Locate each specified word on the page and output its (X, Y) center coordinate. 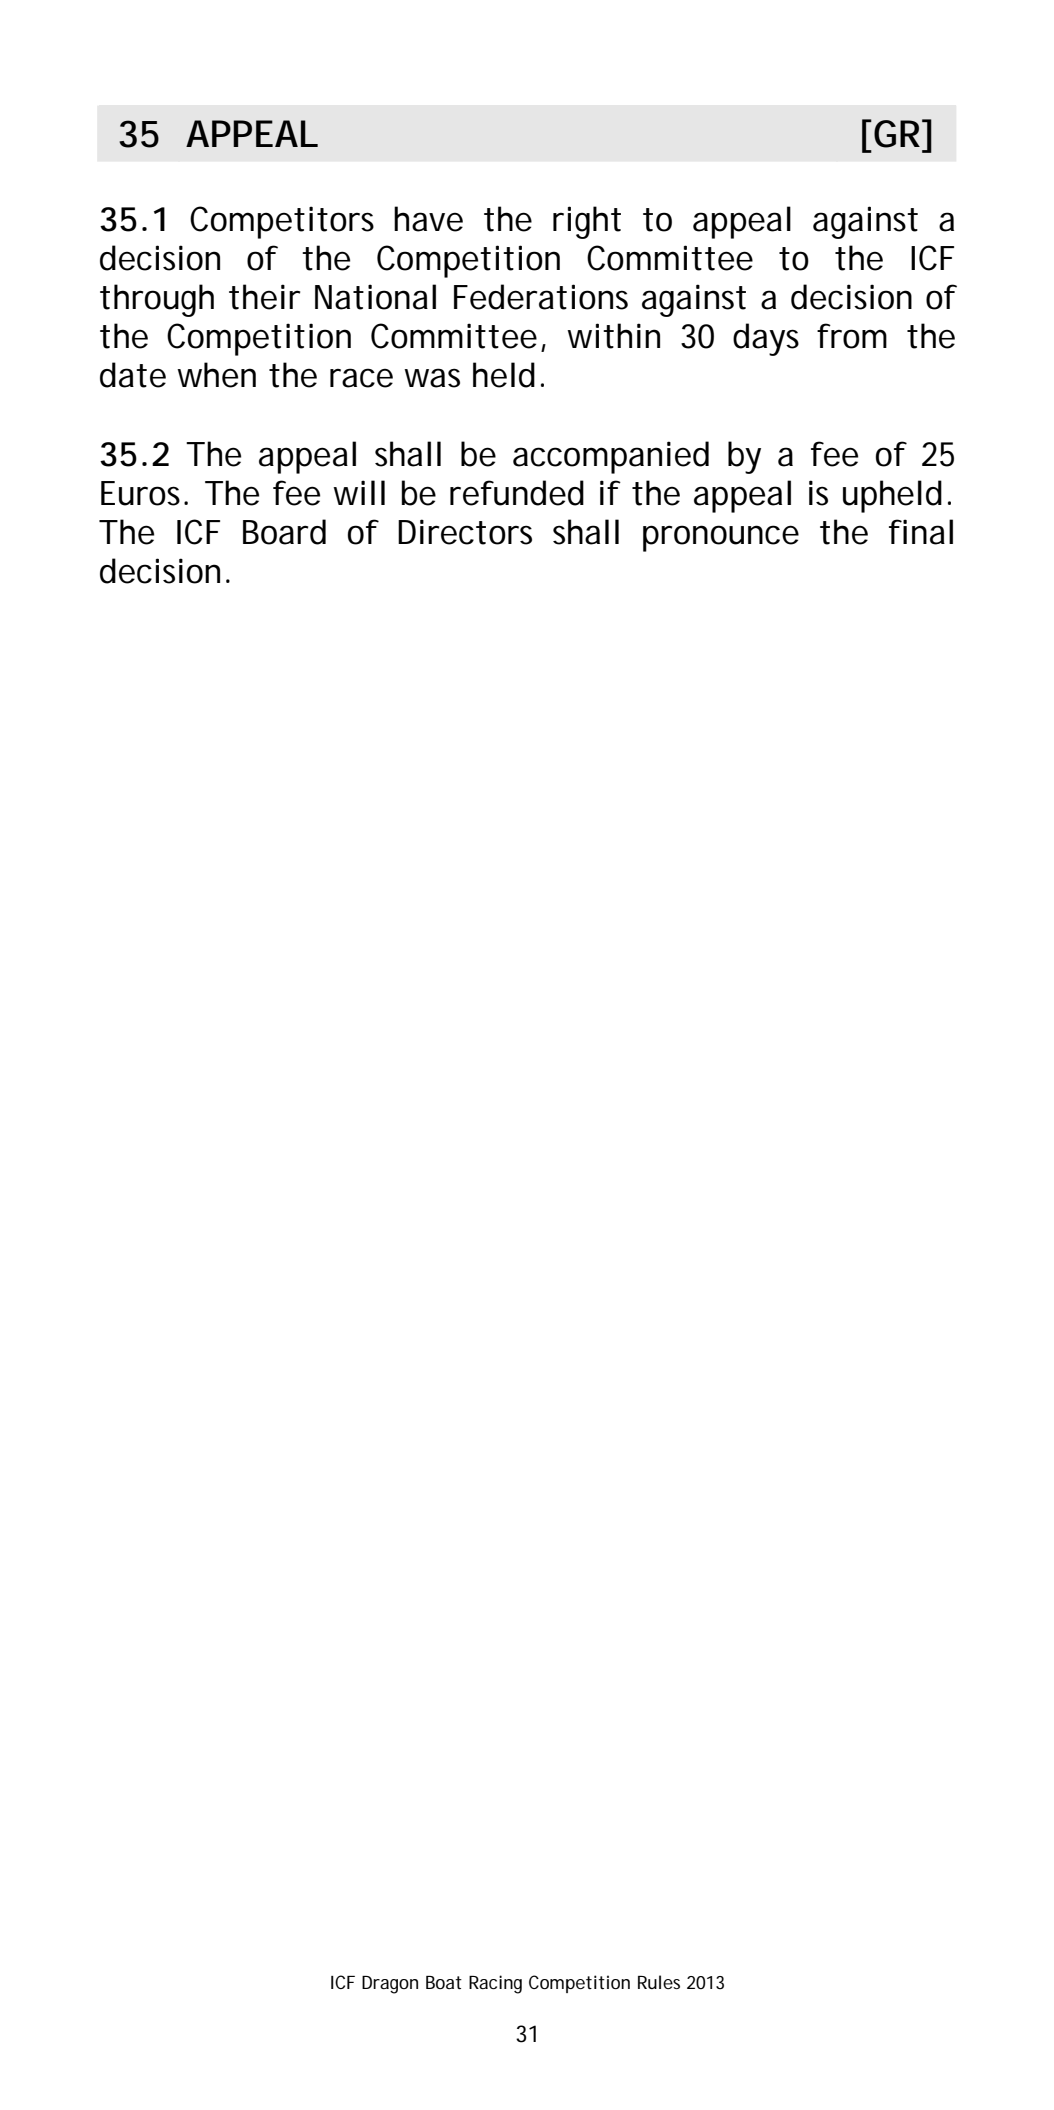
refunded (517, 493)
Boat (444, 1982)
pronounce (721, 538)
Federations (541, 297)
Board (284, 532)
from (852, 336)
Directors (465, 532)
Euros (143, 493)
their (264, 297)
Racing (495, 1984)
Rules (659, 1982)
